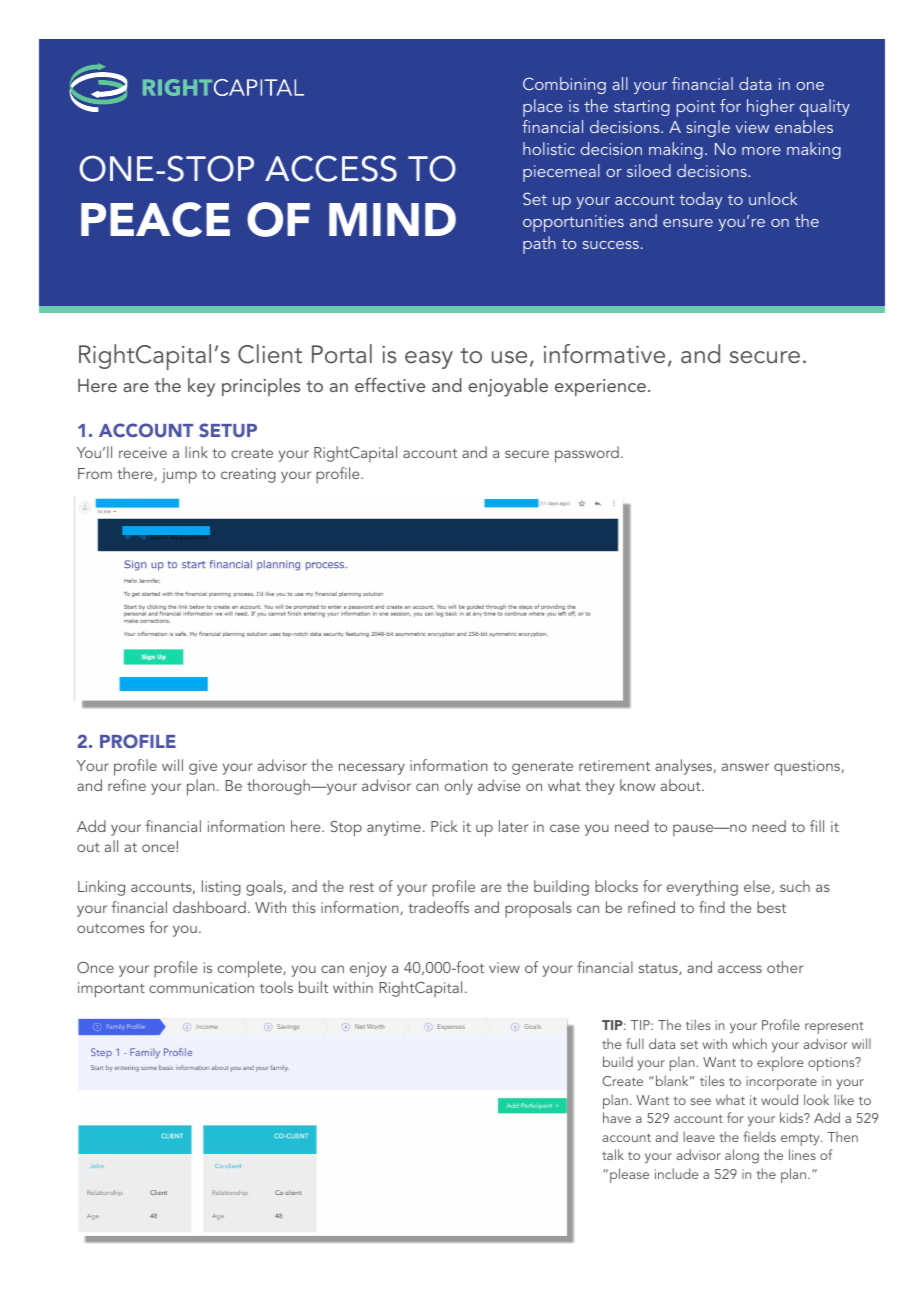 The image size is (924, 1308). Describe the element at coordinates (203, 767) in the document. I see `give` at that location.
